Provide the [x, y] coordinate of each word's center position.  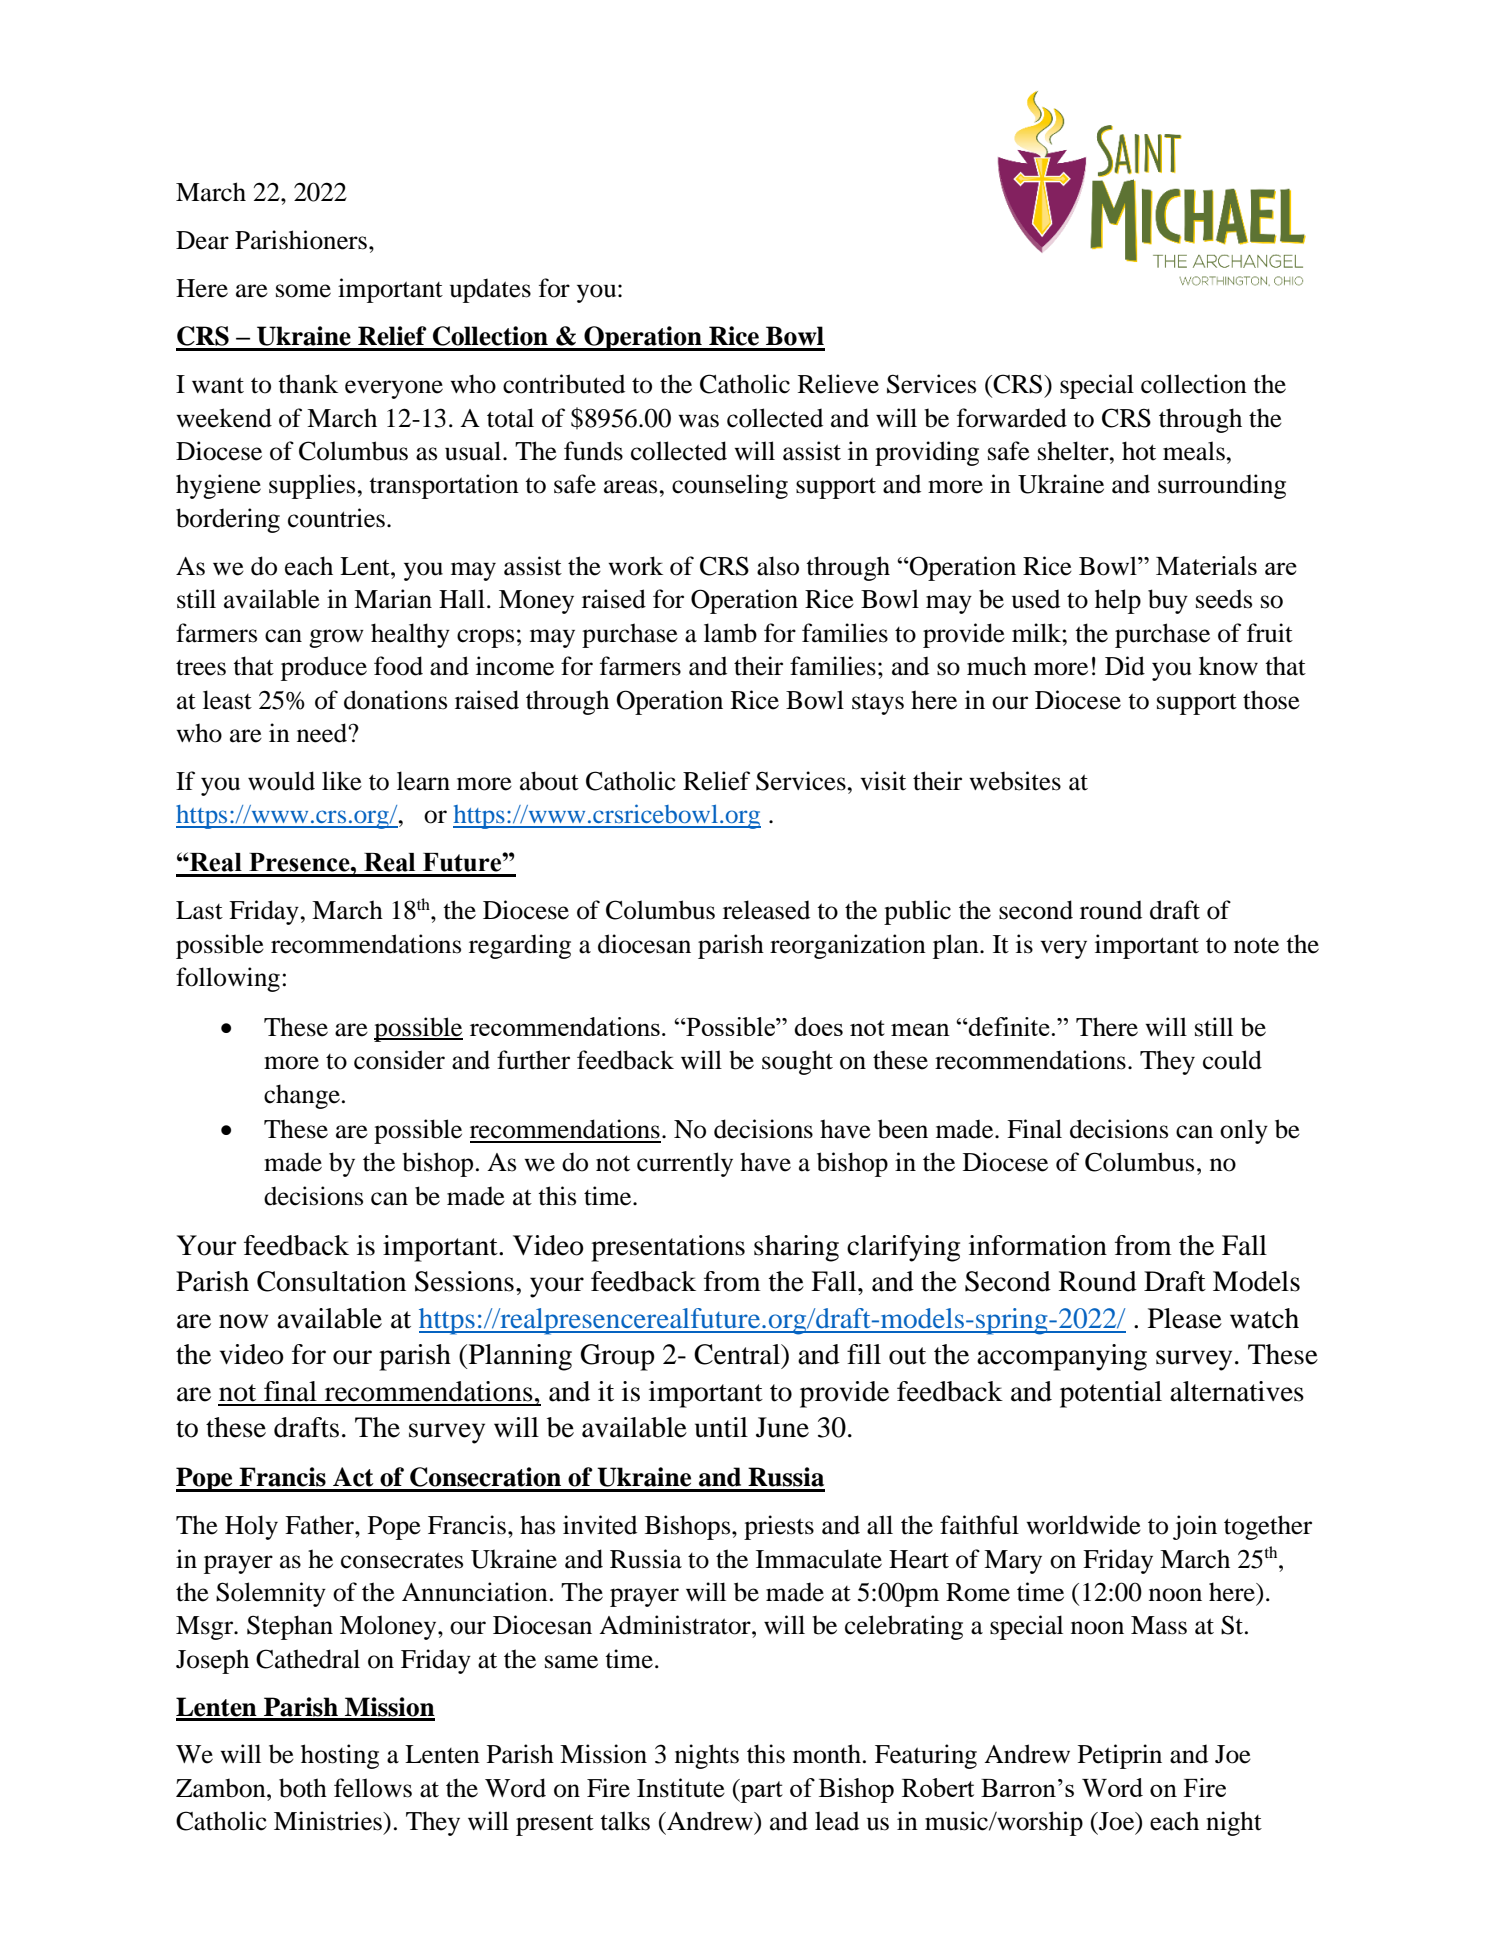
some [303, 291]
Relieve [838, 384]
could [1232, 1060]
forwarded [1012, 418]
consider [399, 1060]
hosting [340, 1756]
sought [797, 1062]
